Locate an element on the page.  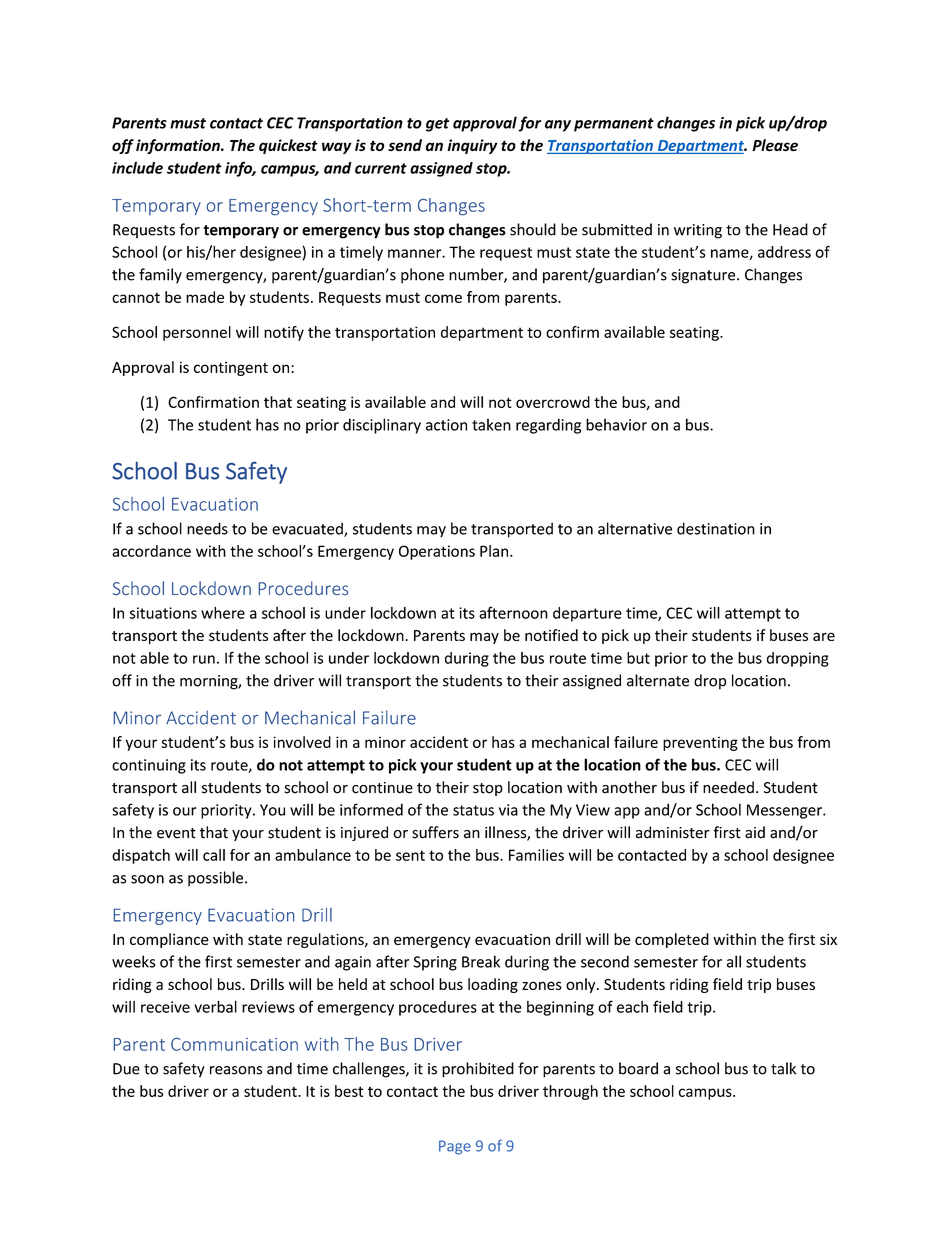
talk is located at coordinates (783, 1068).
